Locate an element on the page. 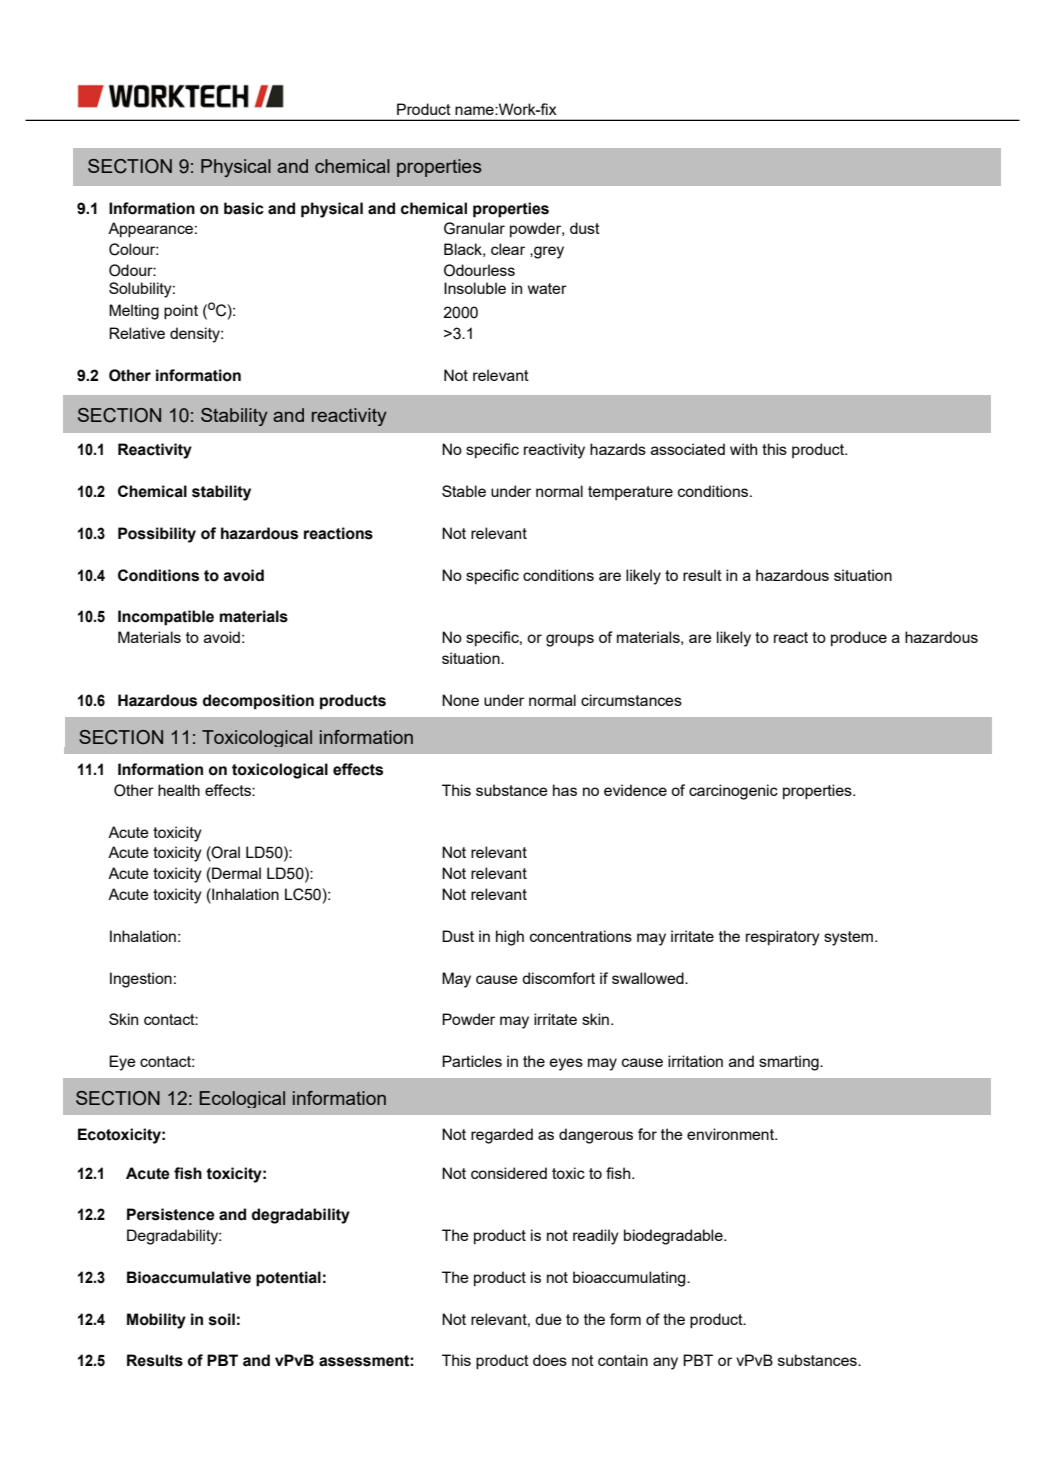 The height and width of the page is (1475, 1043). Particles is located at coordinates (472, 1061).
